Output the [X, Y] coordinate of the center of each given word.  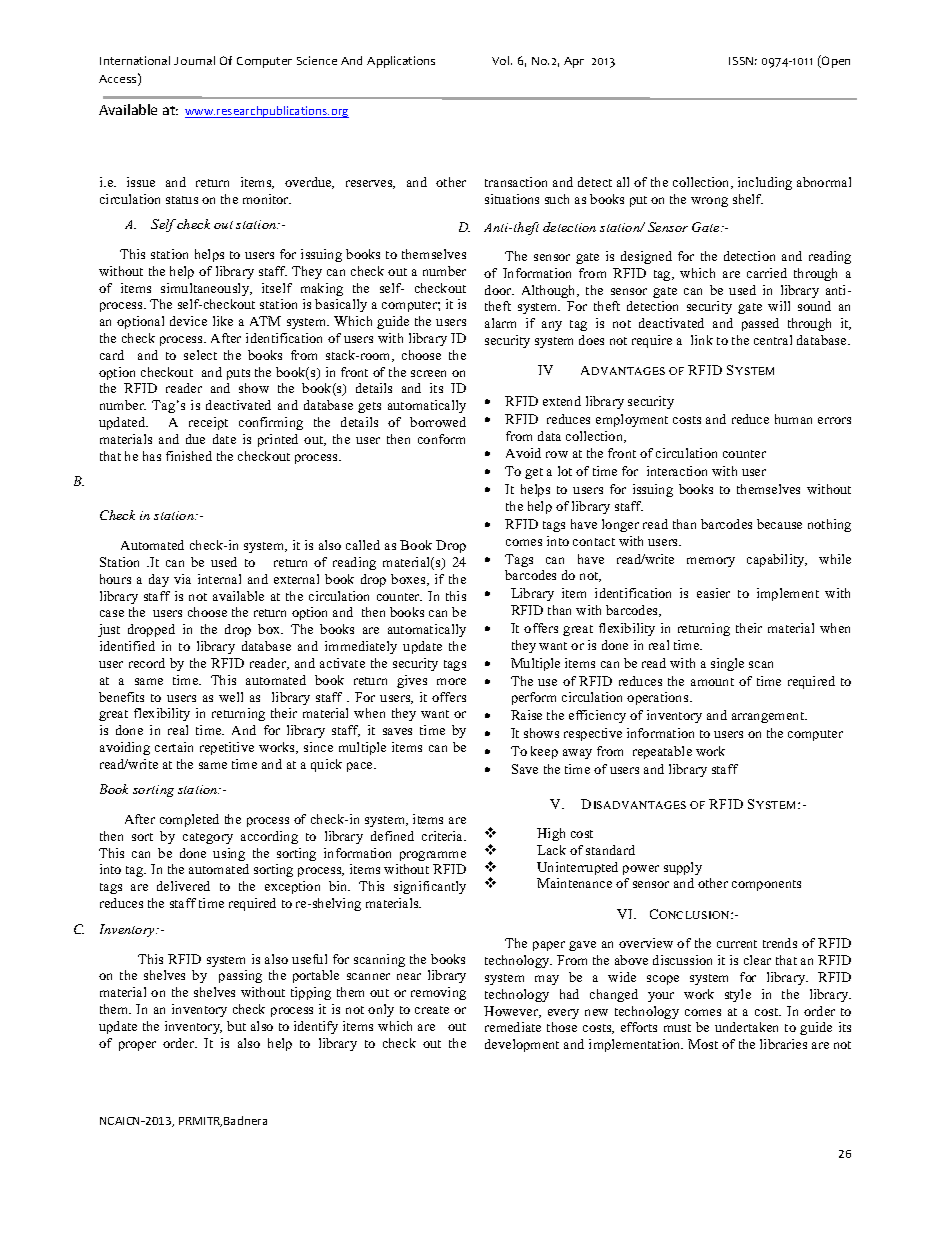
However [512, 1012]
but [236, 1026]
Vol [502, 60]
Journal [194, 60]
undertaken [746, 1027]
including [765, 183]
